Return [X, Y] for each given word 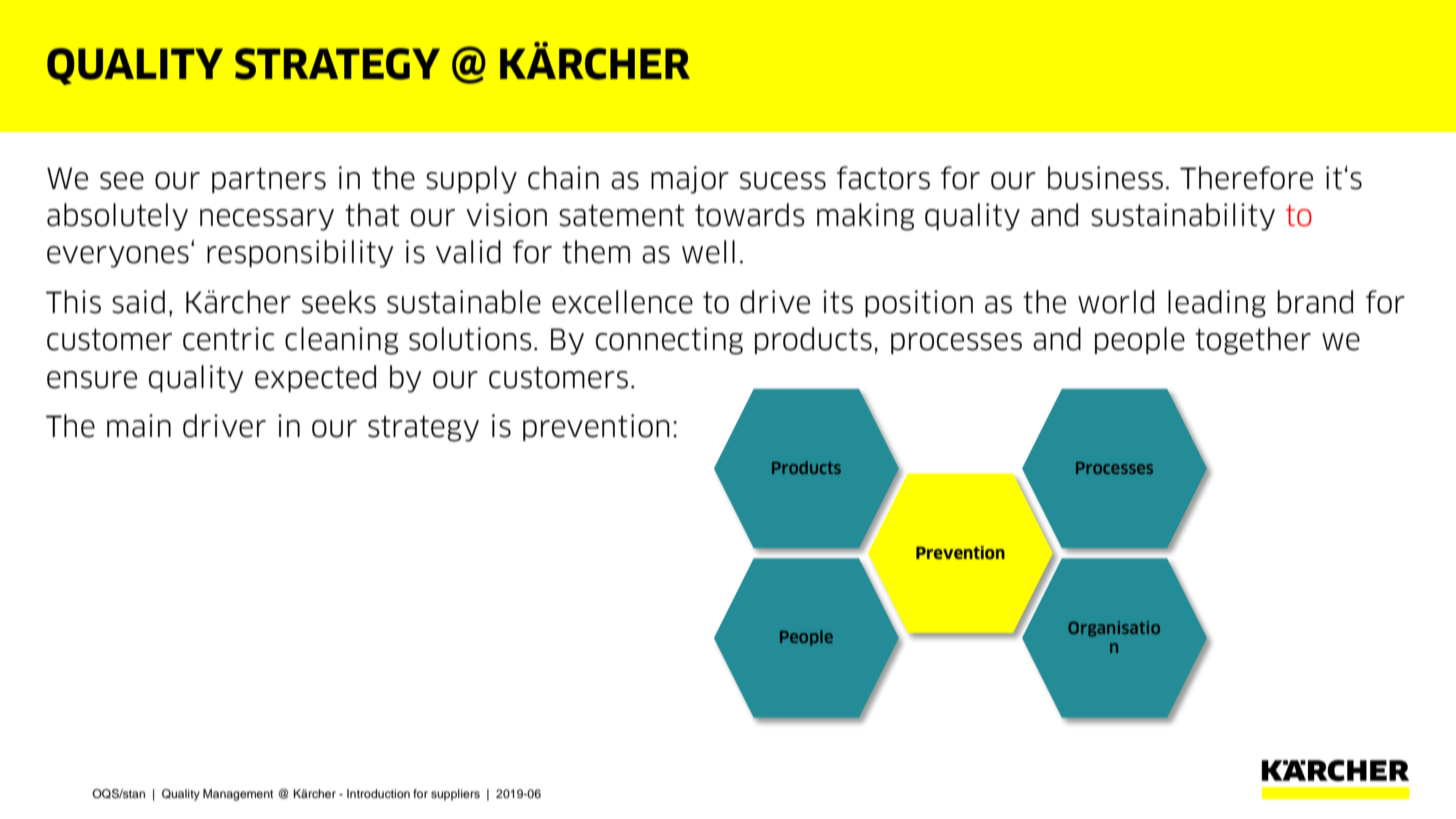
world [1116, 302]
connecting [669, 341]
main [139, 426]
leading [1217, 304]
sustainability [1183, 217]
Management [238, 795]
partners [269, 180]
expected [315, 378]
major [690, 180]
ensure [92, 380]
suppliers [455, 795]
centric [229, 339]
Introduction [378, 793]
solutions [470, 339]
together [1253, 341]
